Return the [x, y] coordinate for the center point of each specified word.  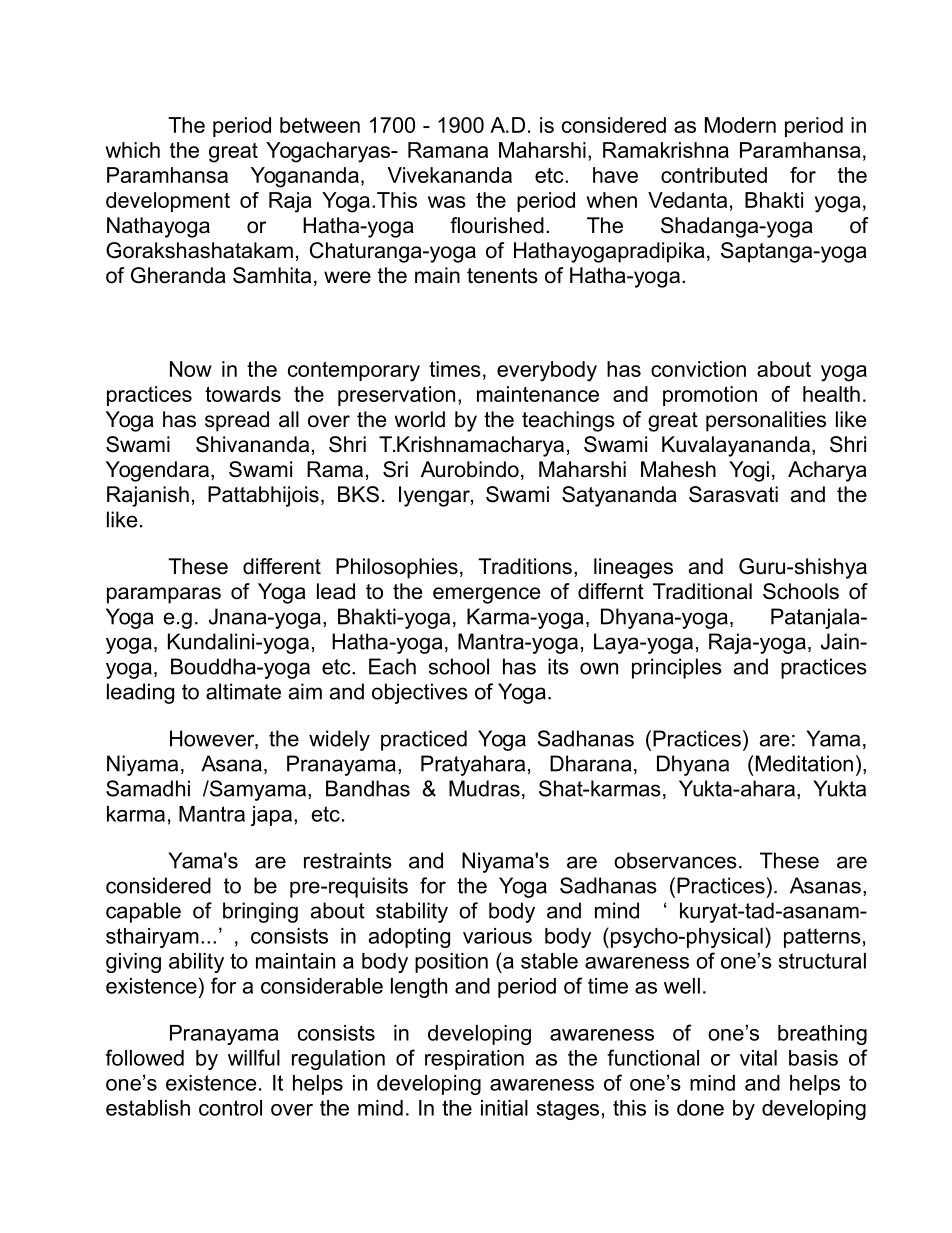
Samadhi [148, 788]
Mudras [484, 788]
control [230, 1108]
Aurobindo [470, 469]
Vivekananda [449, 175]
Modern [740, 125]
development [168, 202]
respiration [474, 1060]
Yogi [749, 471]
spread [237, 421]
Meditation [804, 763]
